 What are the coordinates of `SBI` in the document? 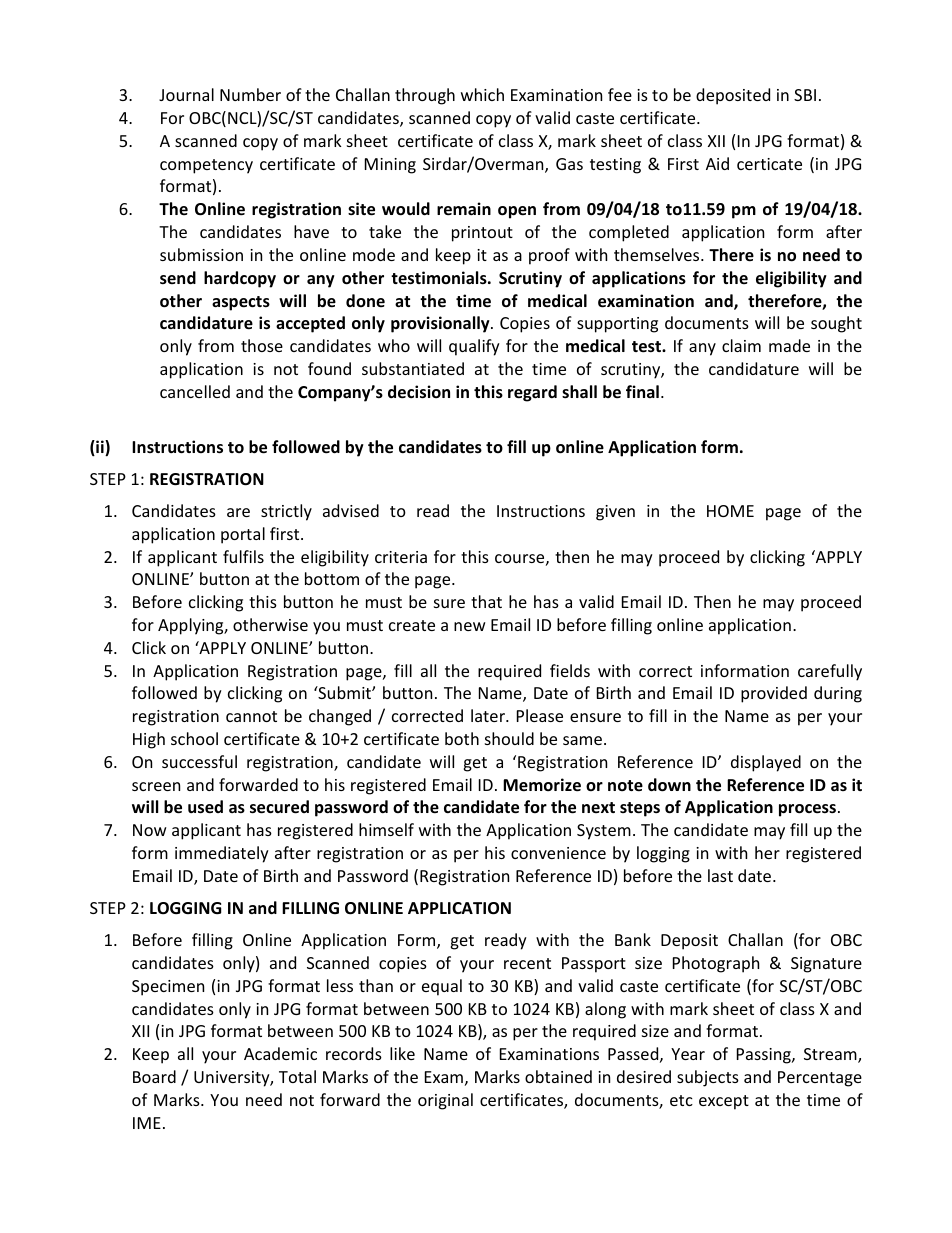 It's located at (805, 95).
